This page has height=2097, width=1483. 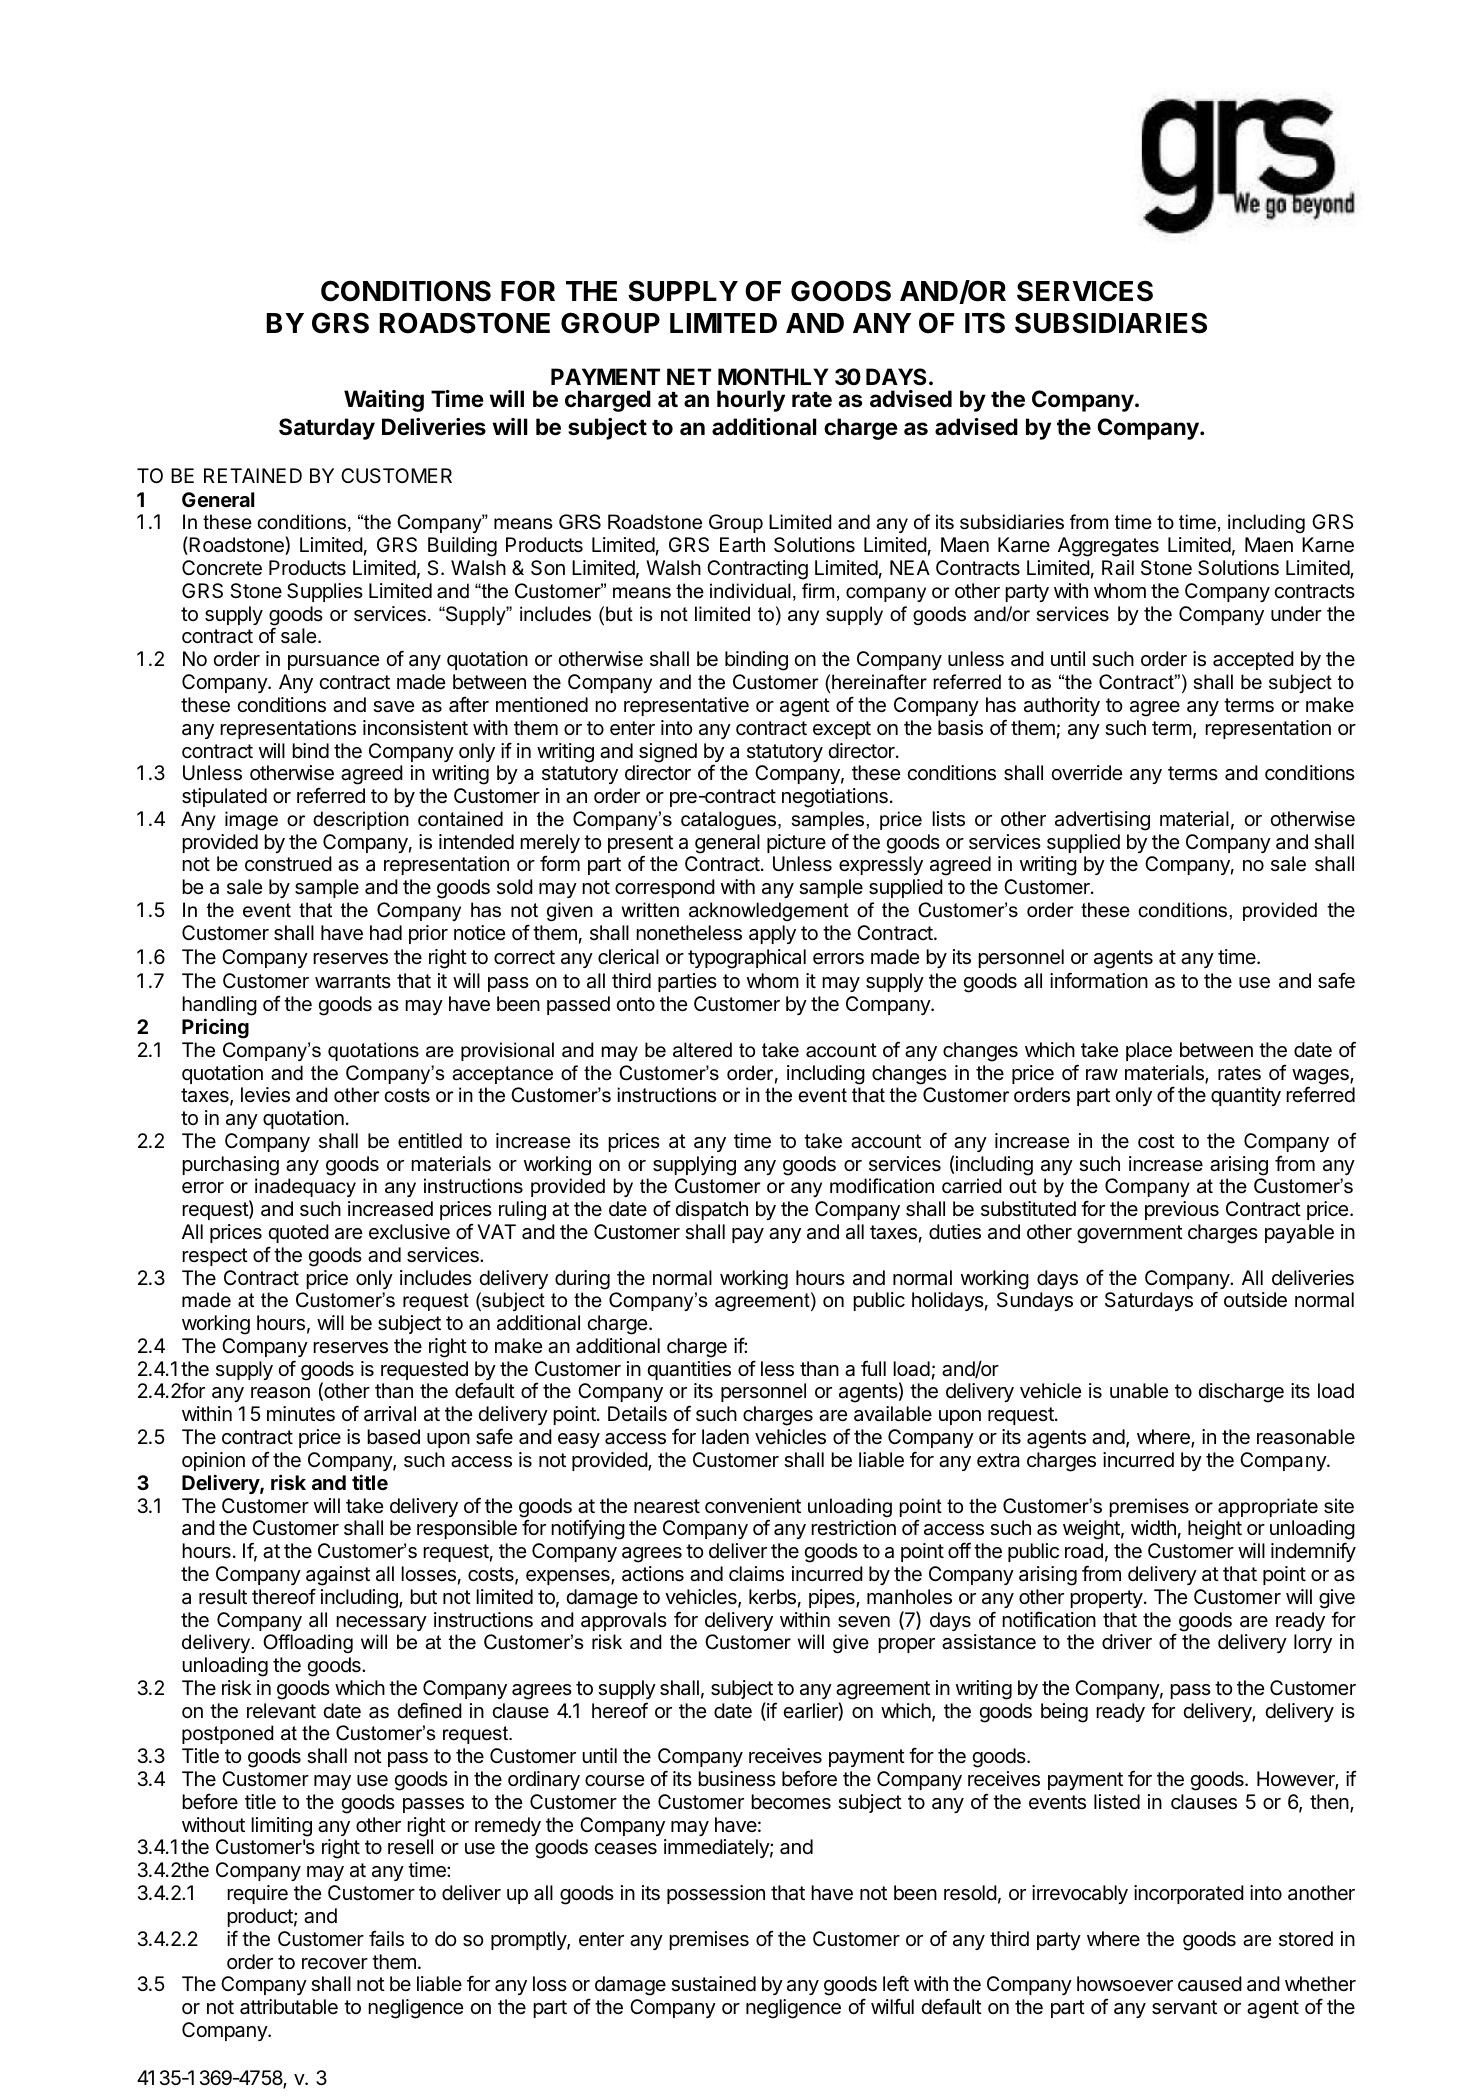 I want to click on dispatch, so click(x=711, y=1210).
